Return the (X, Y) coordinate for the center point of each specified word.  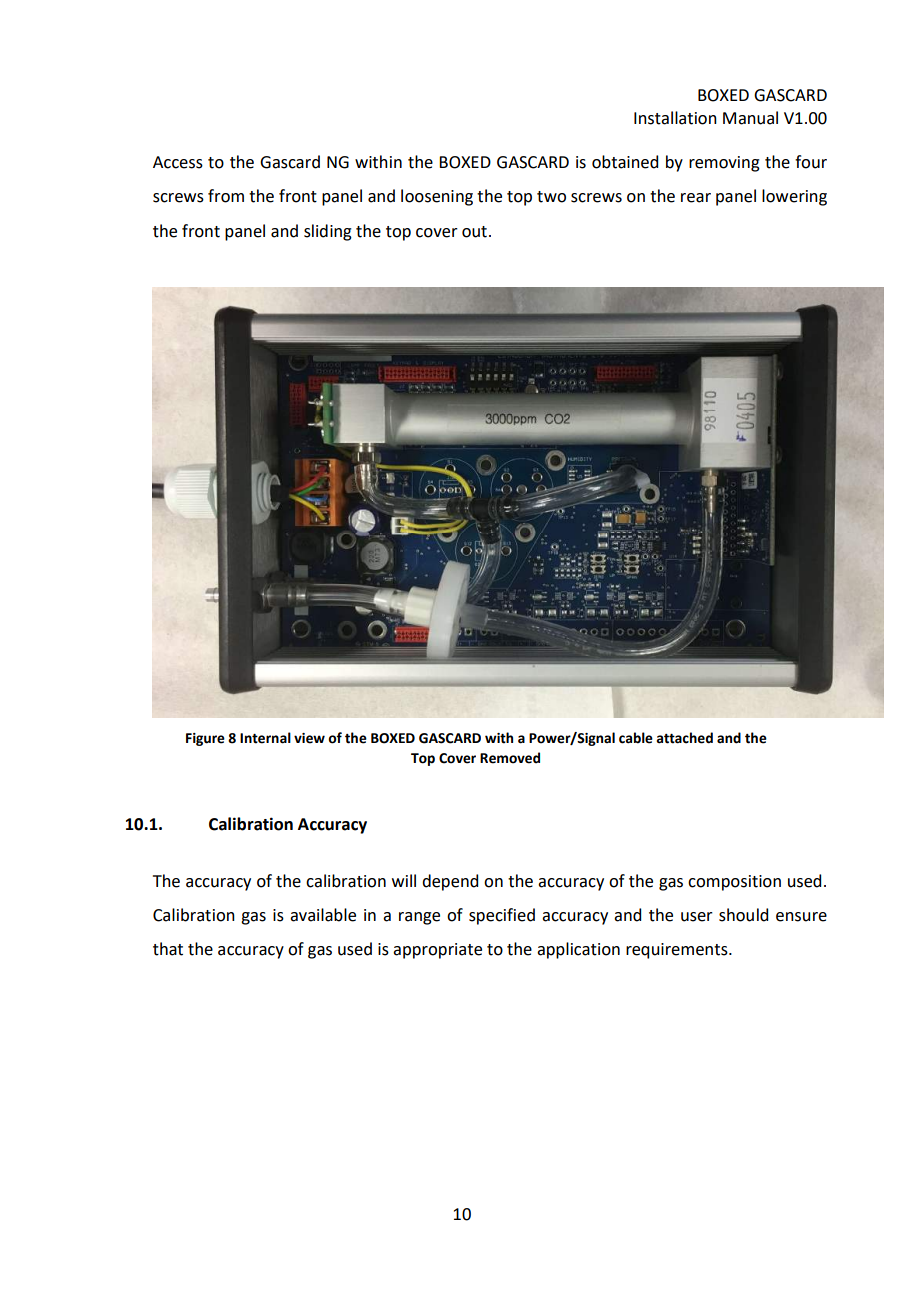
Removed (510, 758)
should (743, 915)
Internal (265, 738)
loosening (437, 197)
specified (502, 916)
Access (178, 162)
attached (684, 738)
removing (724, 164)
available (323, 915)
